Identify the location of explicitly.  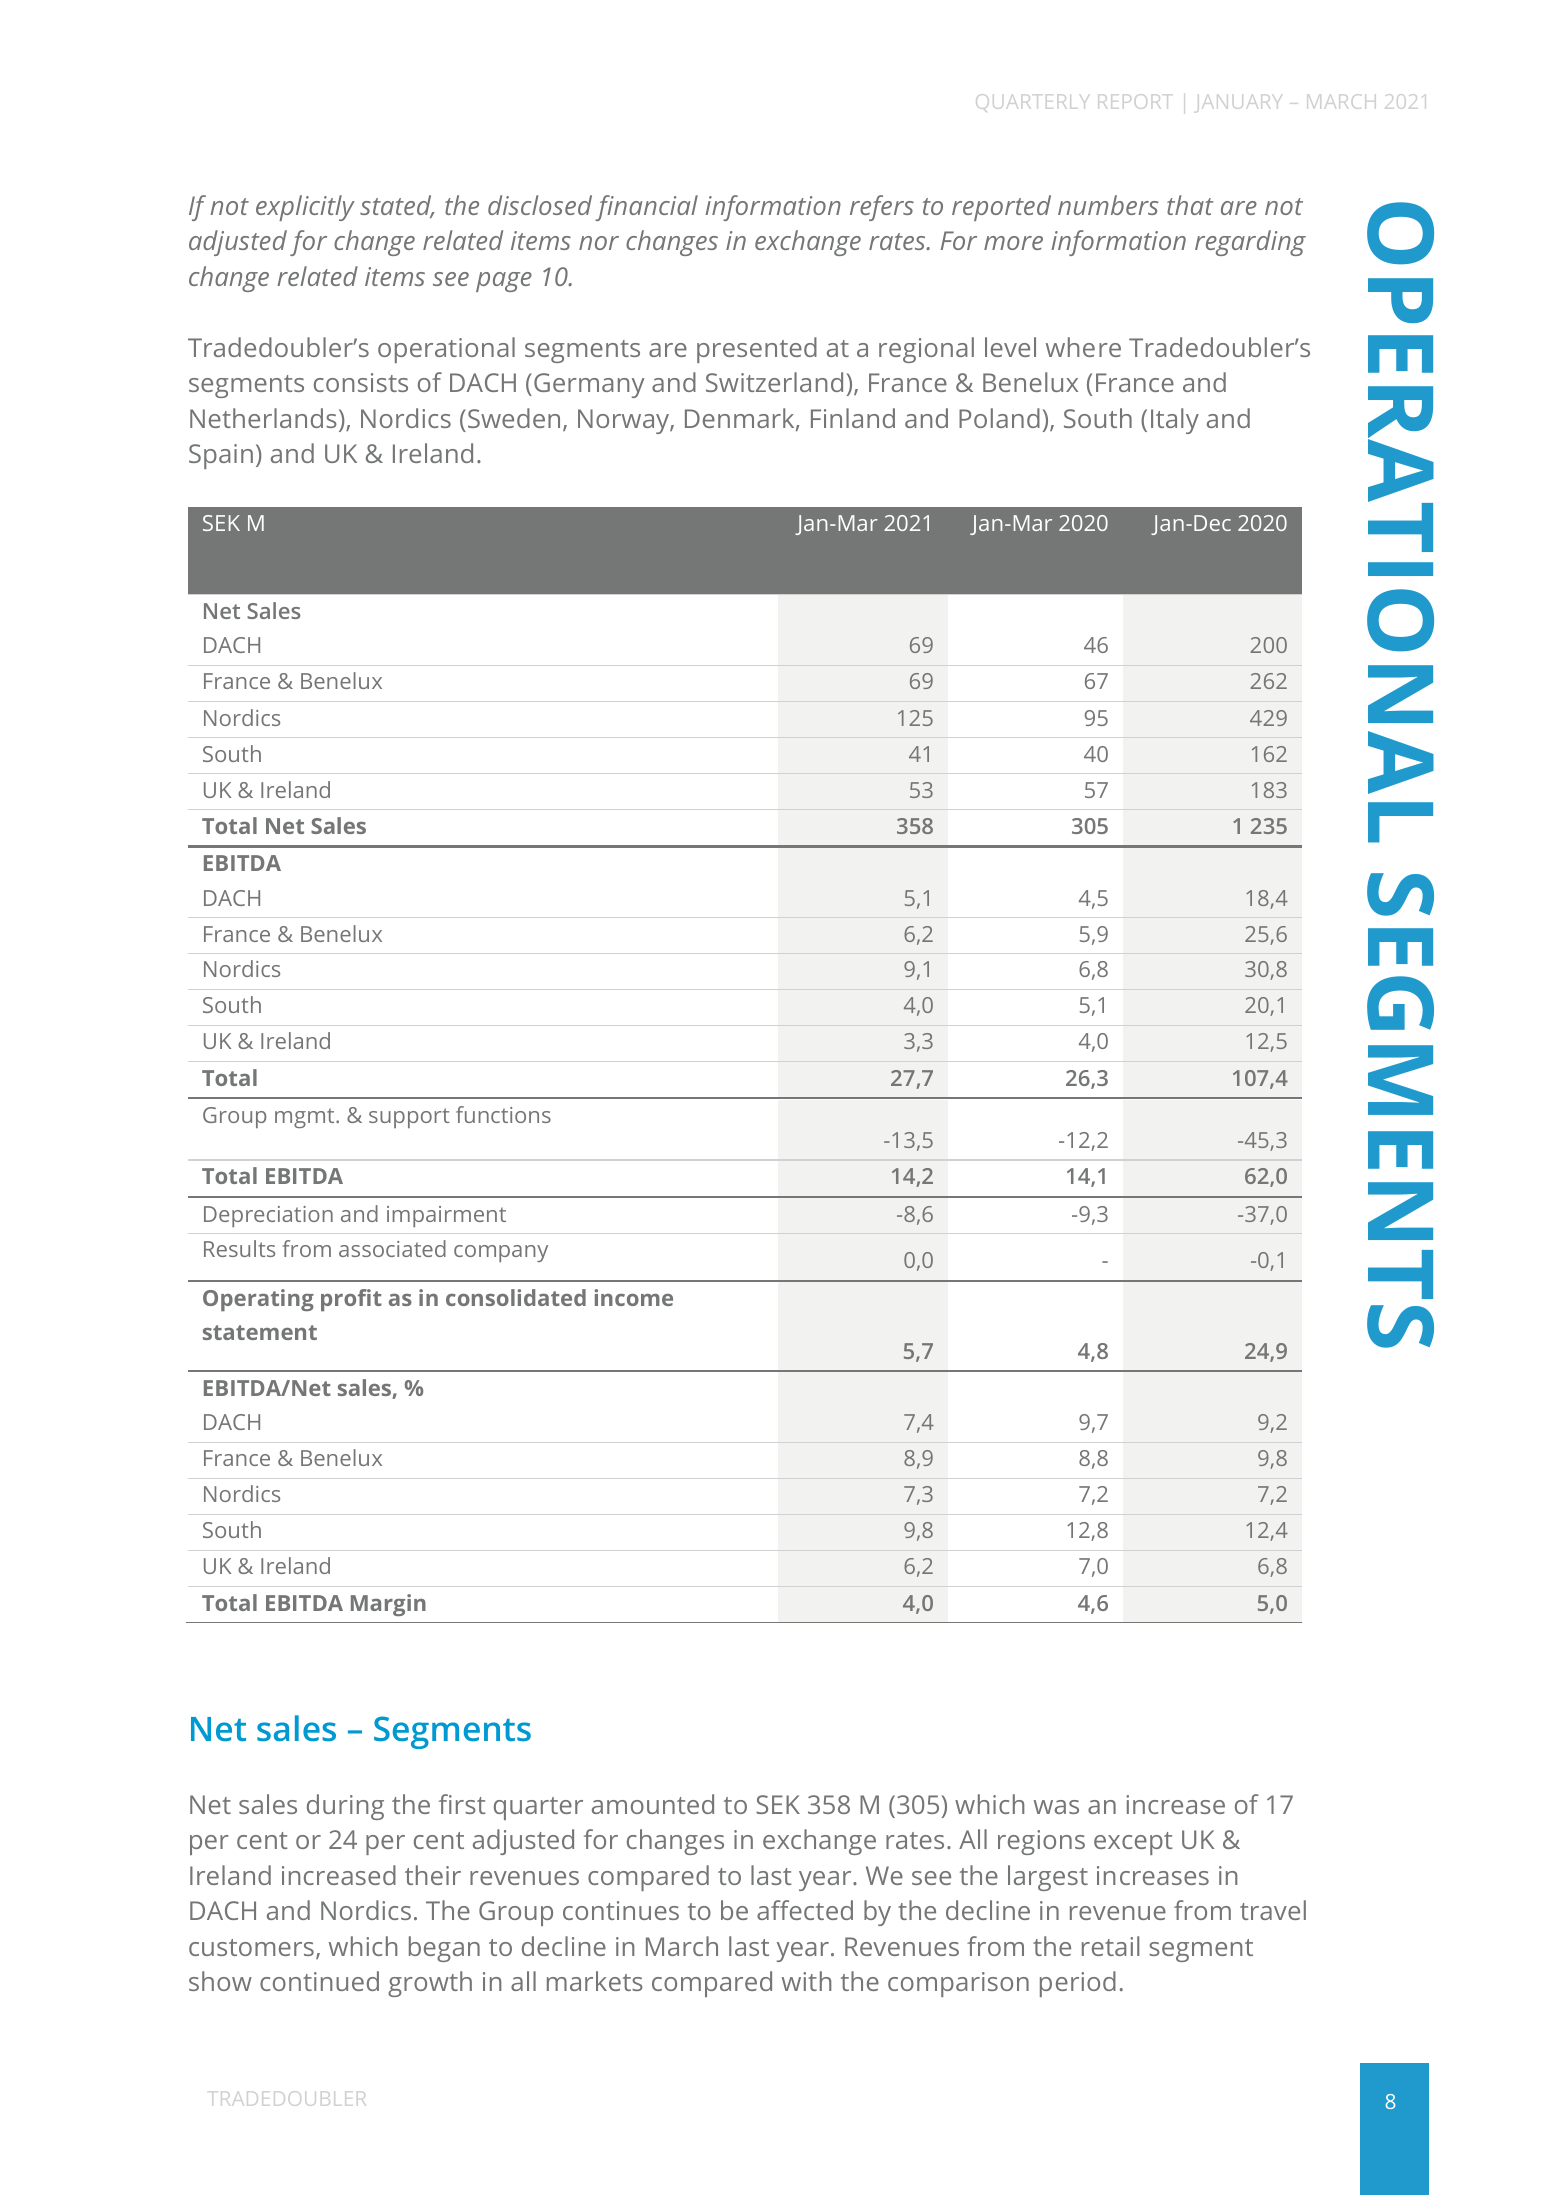
(305, 208).
